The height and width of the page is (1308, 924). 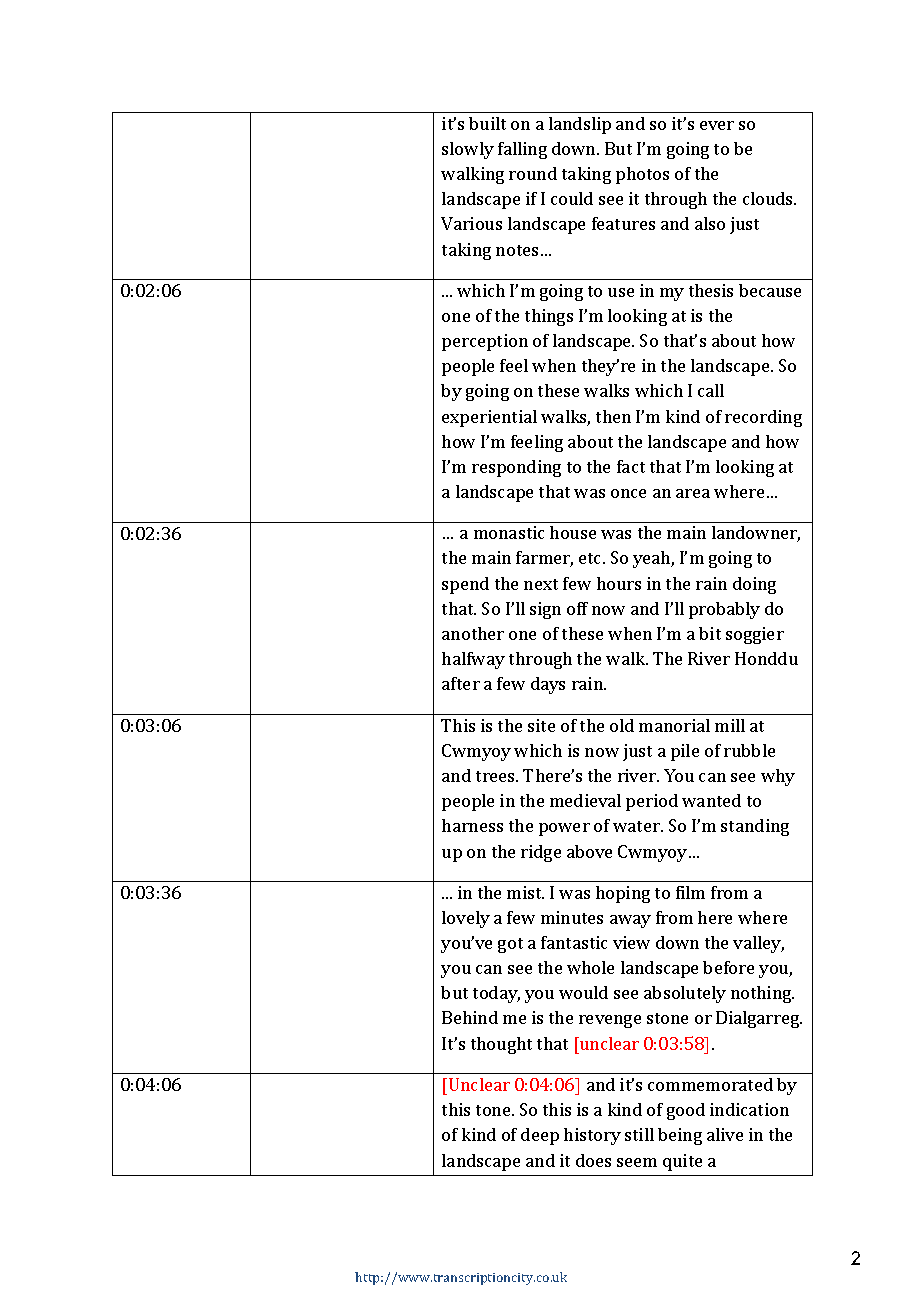 What do you see at coordinates (619, 583) in the page?
I see `hours` at bounding box center [619, 583].
